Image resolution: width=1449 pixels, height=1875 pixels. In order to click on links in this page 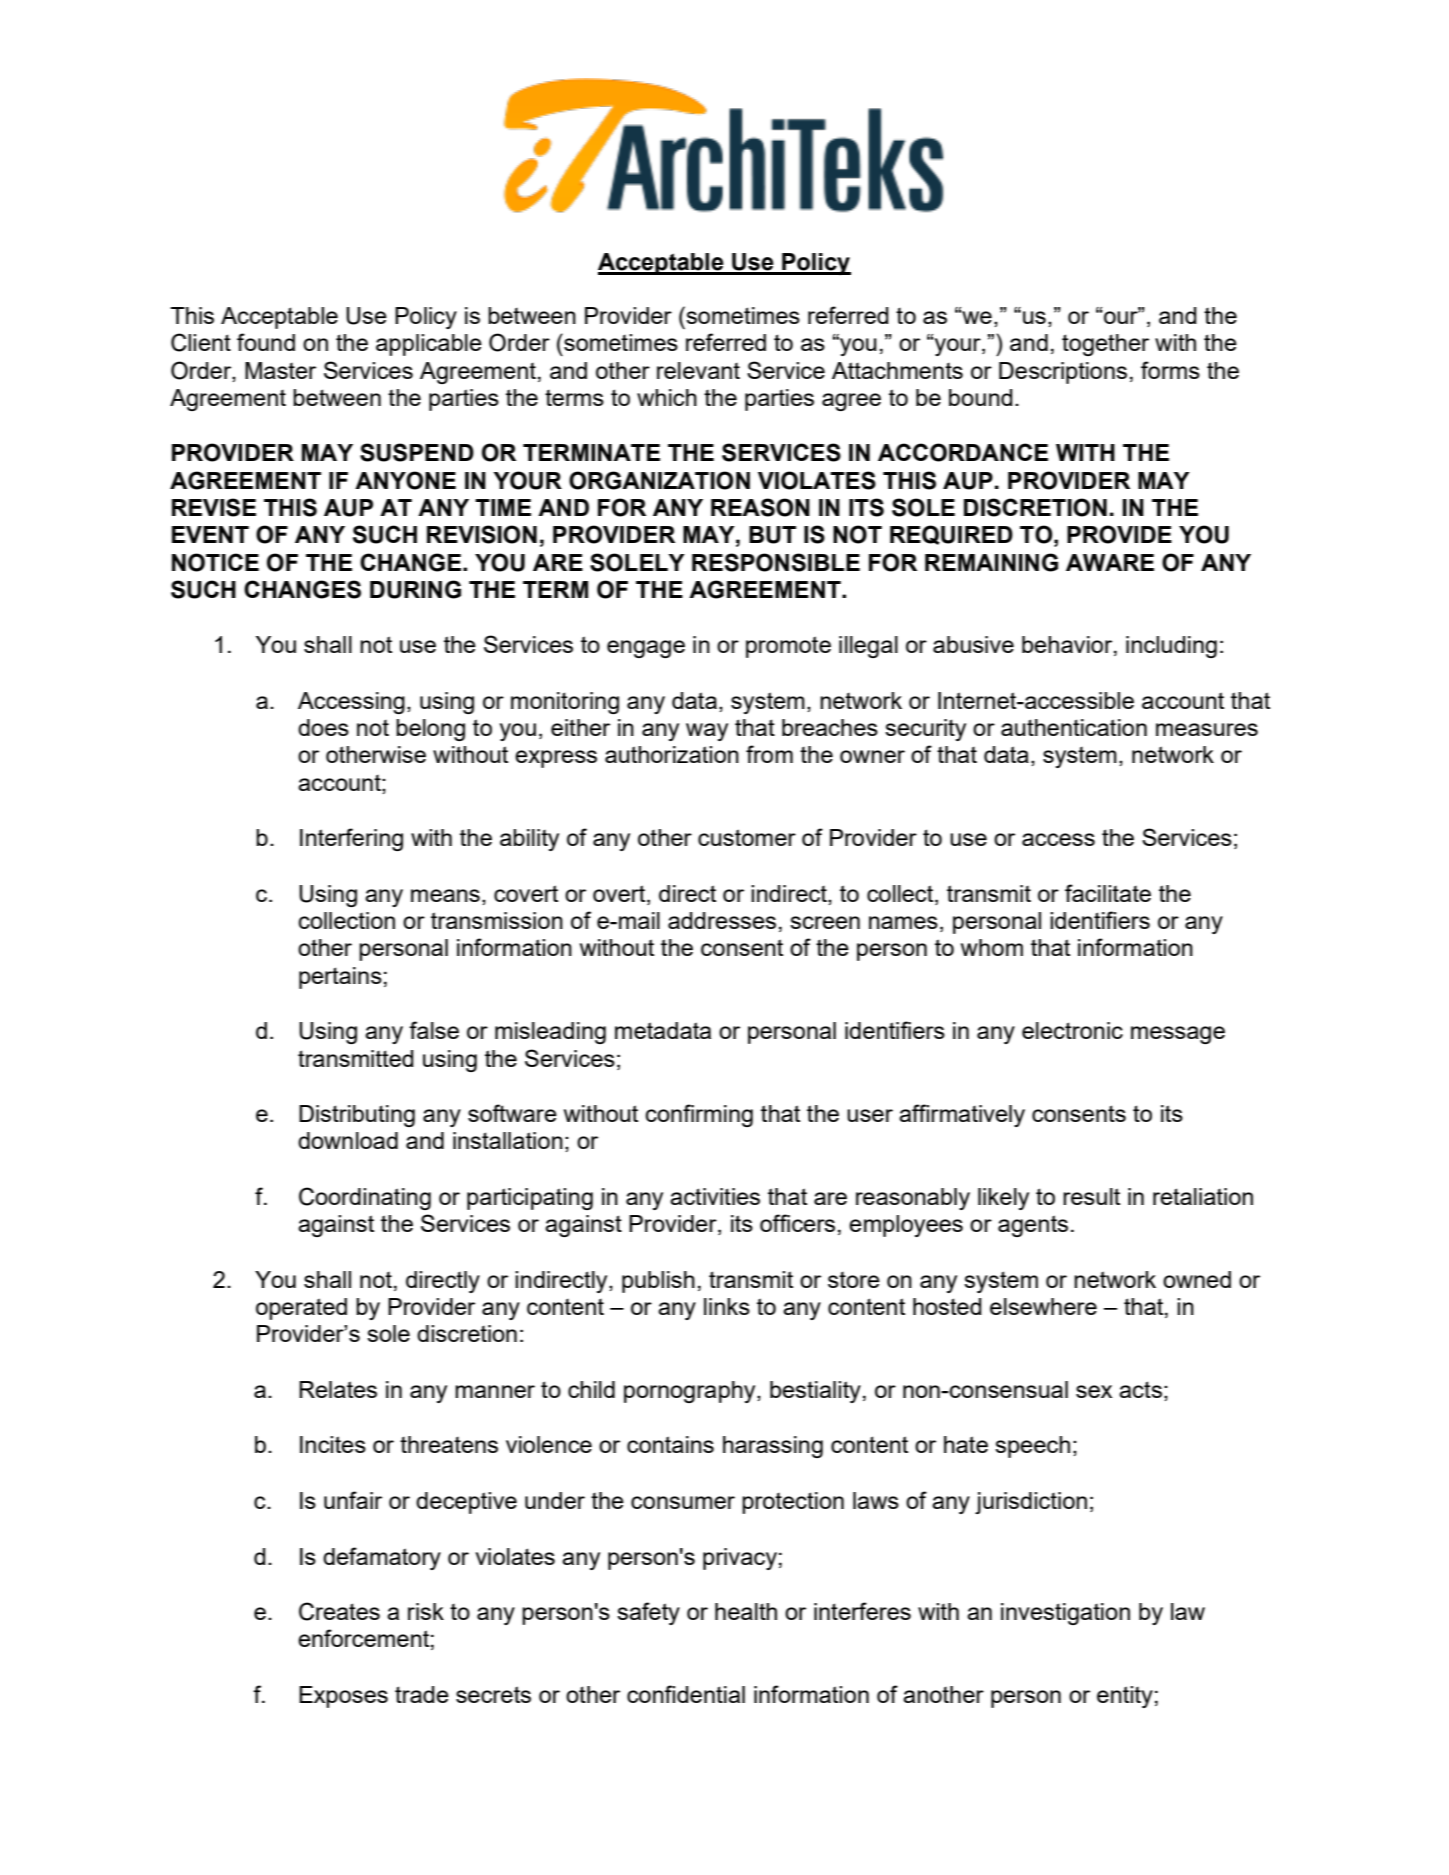, I will do `click(727, 1306)`.
